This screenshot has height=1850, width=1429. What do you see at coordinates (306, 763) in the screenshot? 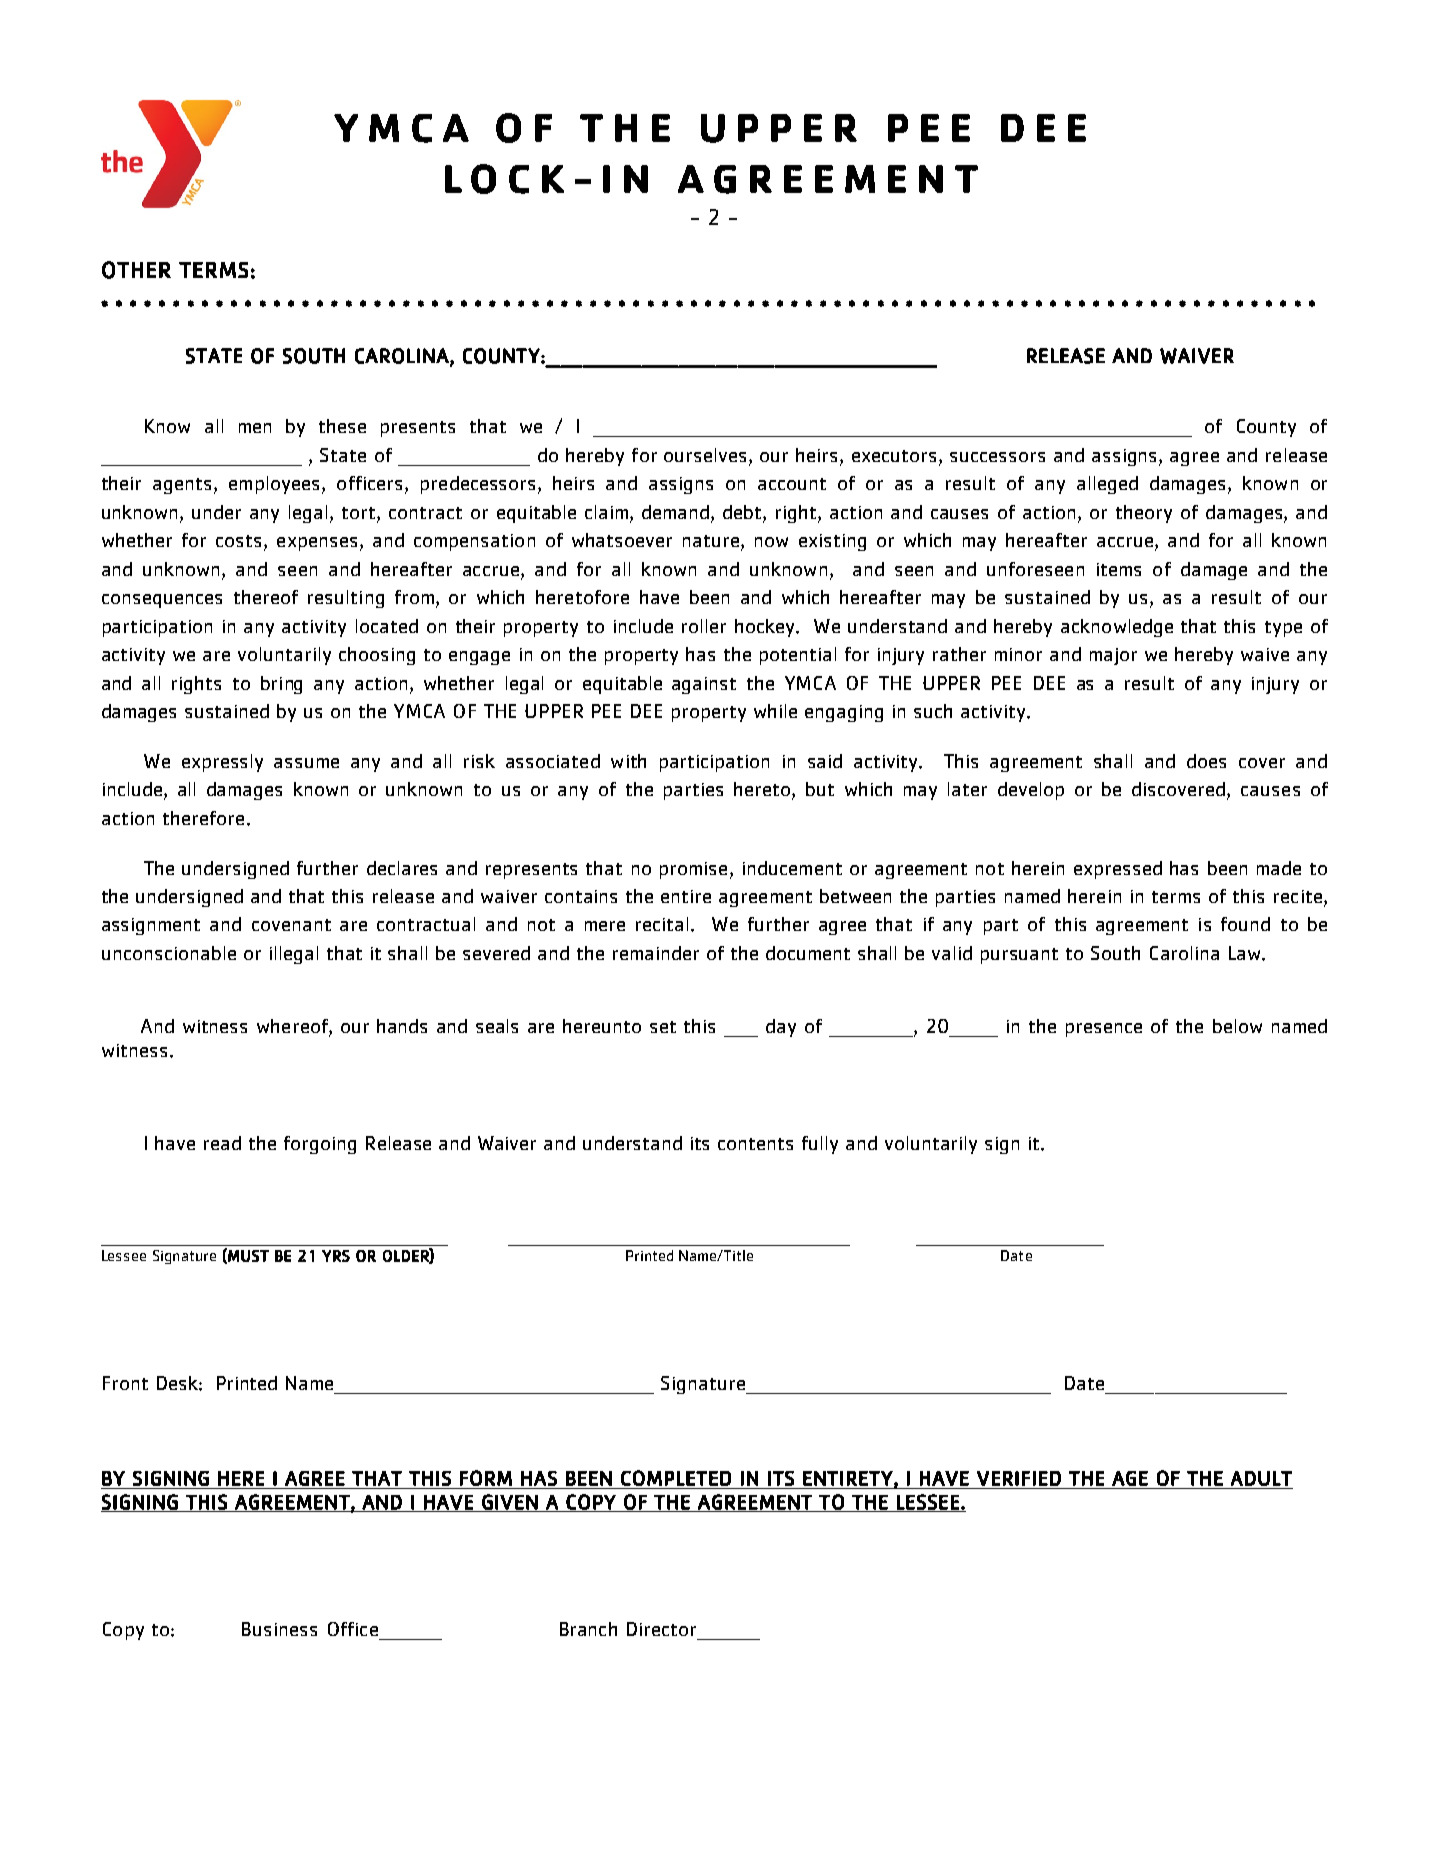
I see `assume` at bounding box center [306, 763].
